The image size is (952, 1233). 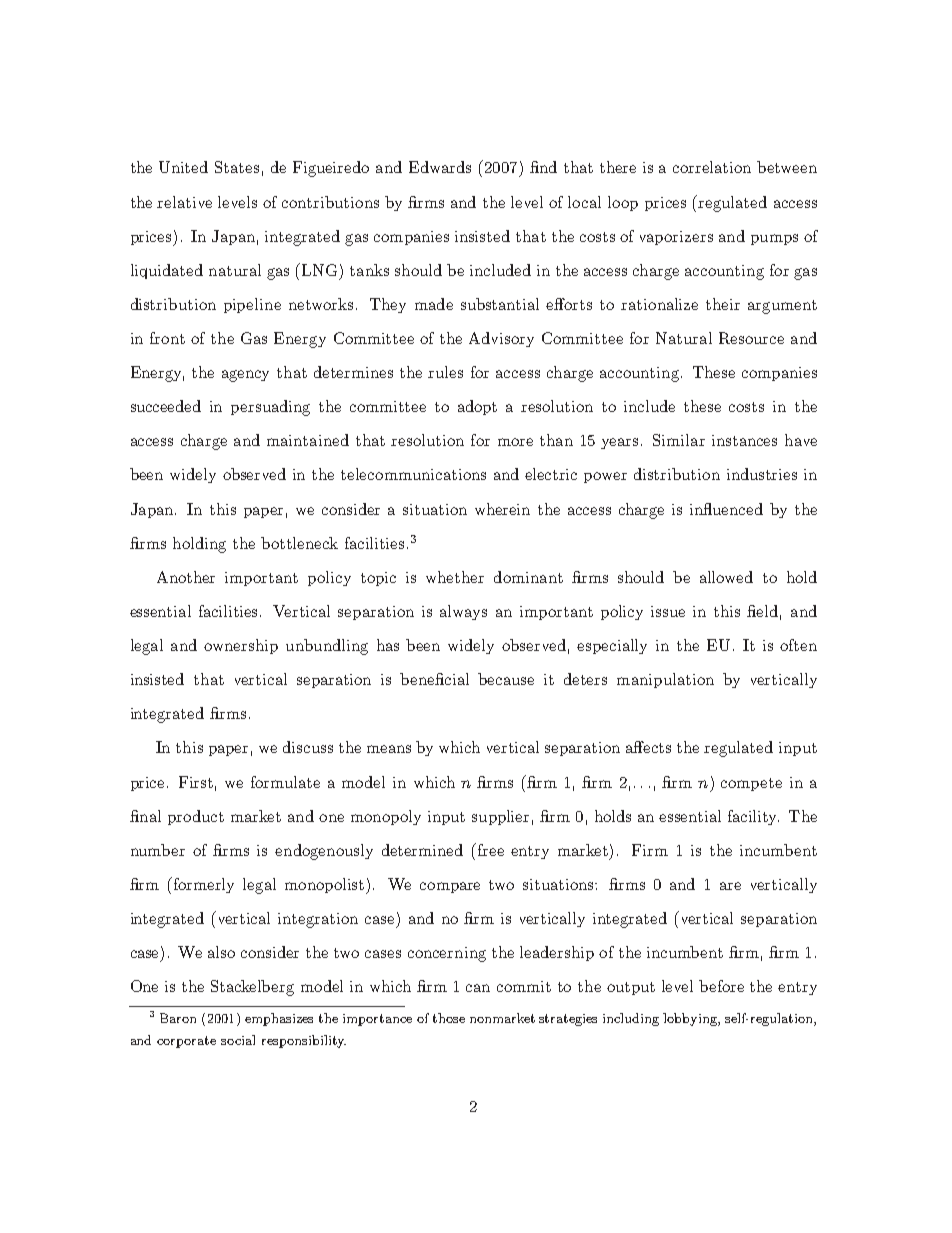 What do you see at coordinates (440, 167) in the screenshot?
I see `Edwards` at bounding box center [440, 167].
